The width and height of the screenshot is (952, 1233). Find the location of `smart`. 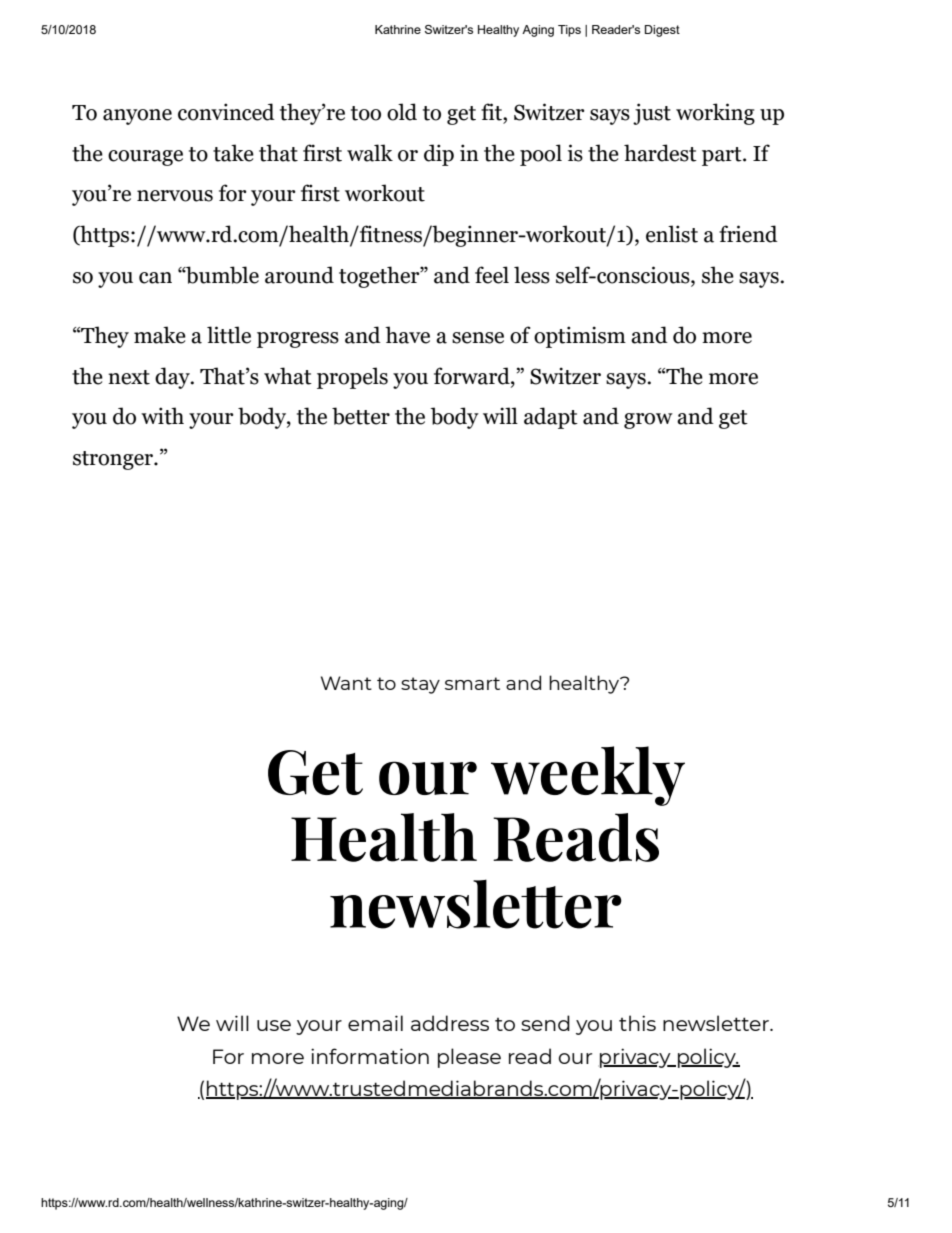

smart is located at coordinates (472, 683).
